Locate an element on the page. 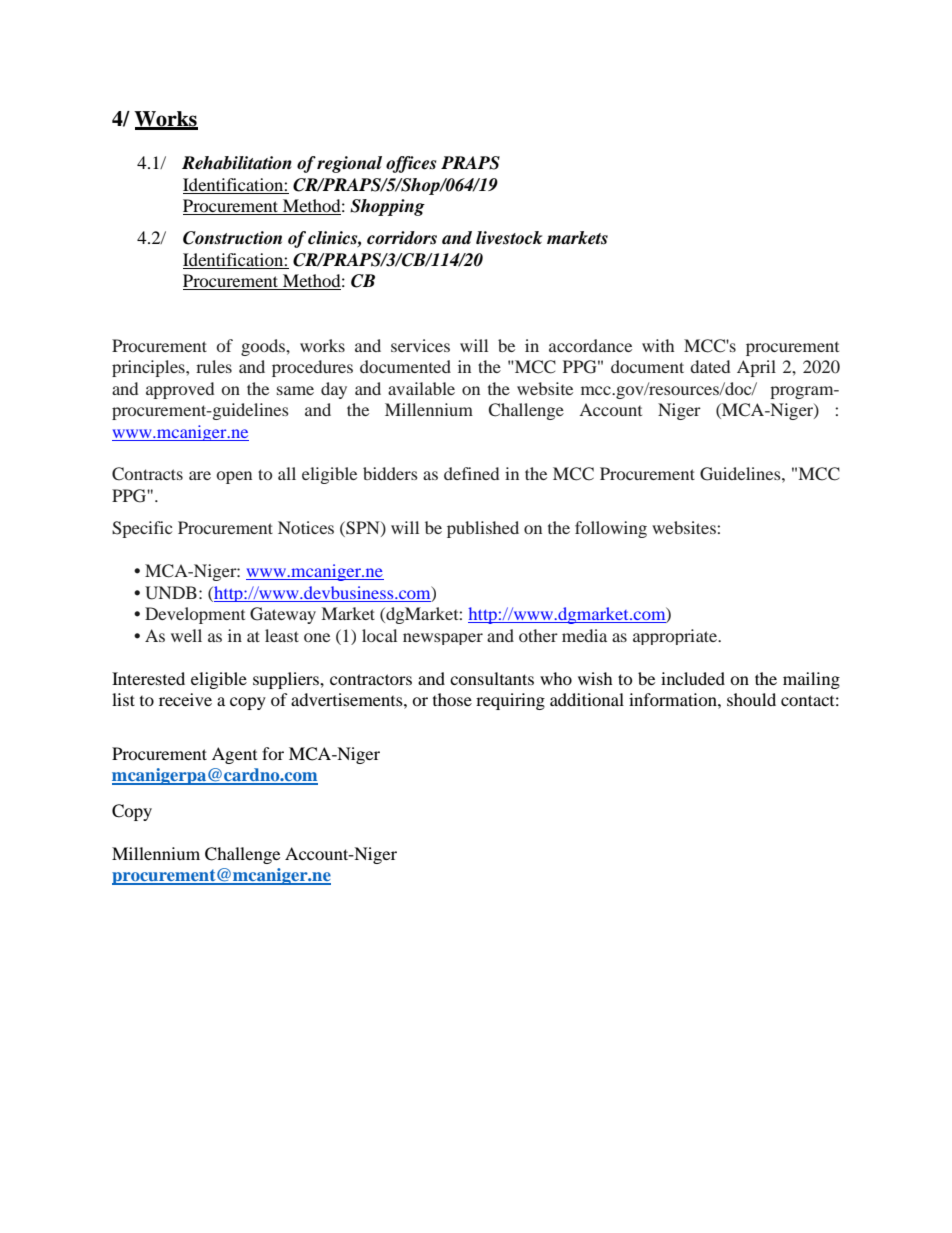  are is located at coordinates (200, 475).
